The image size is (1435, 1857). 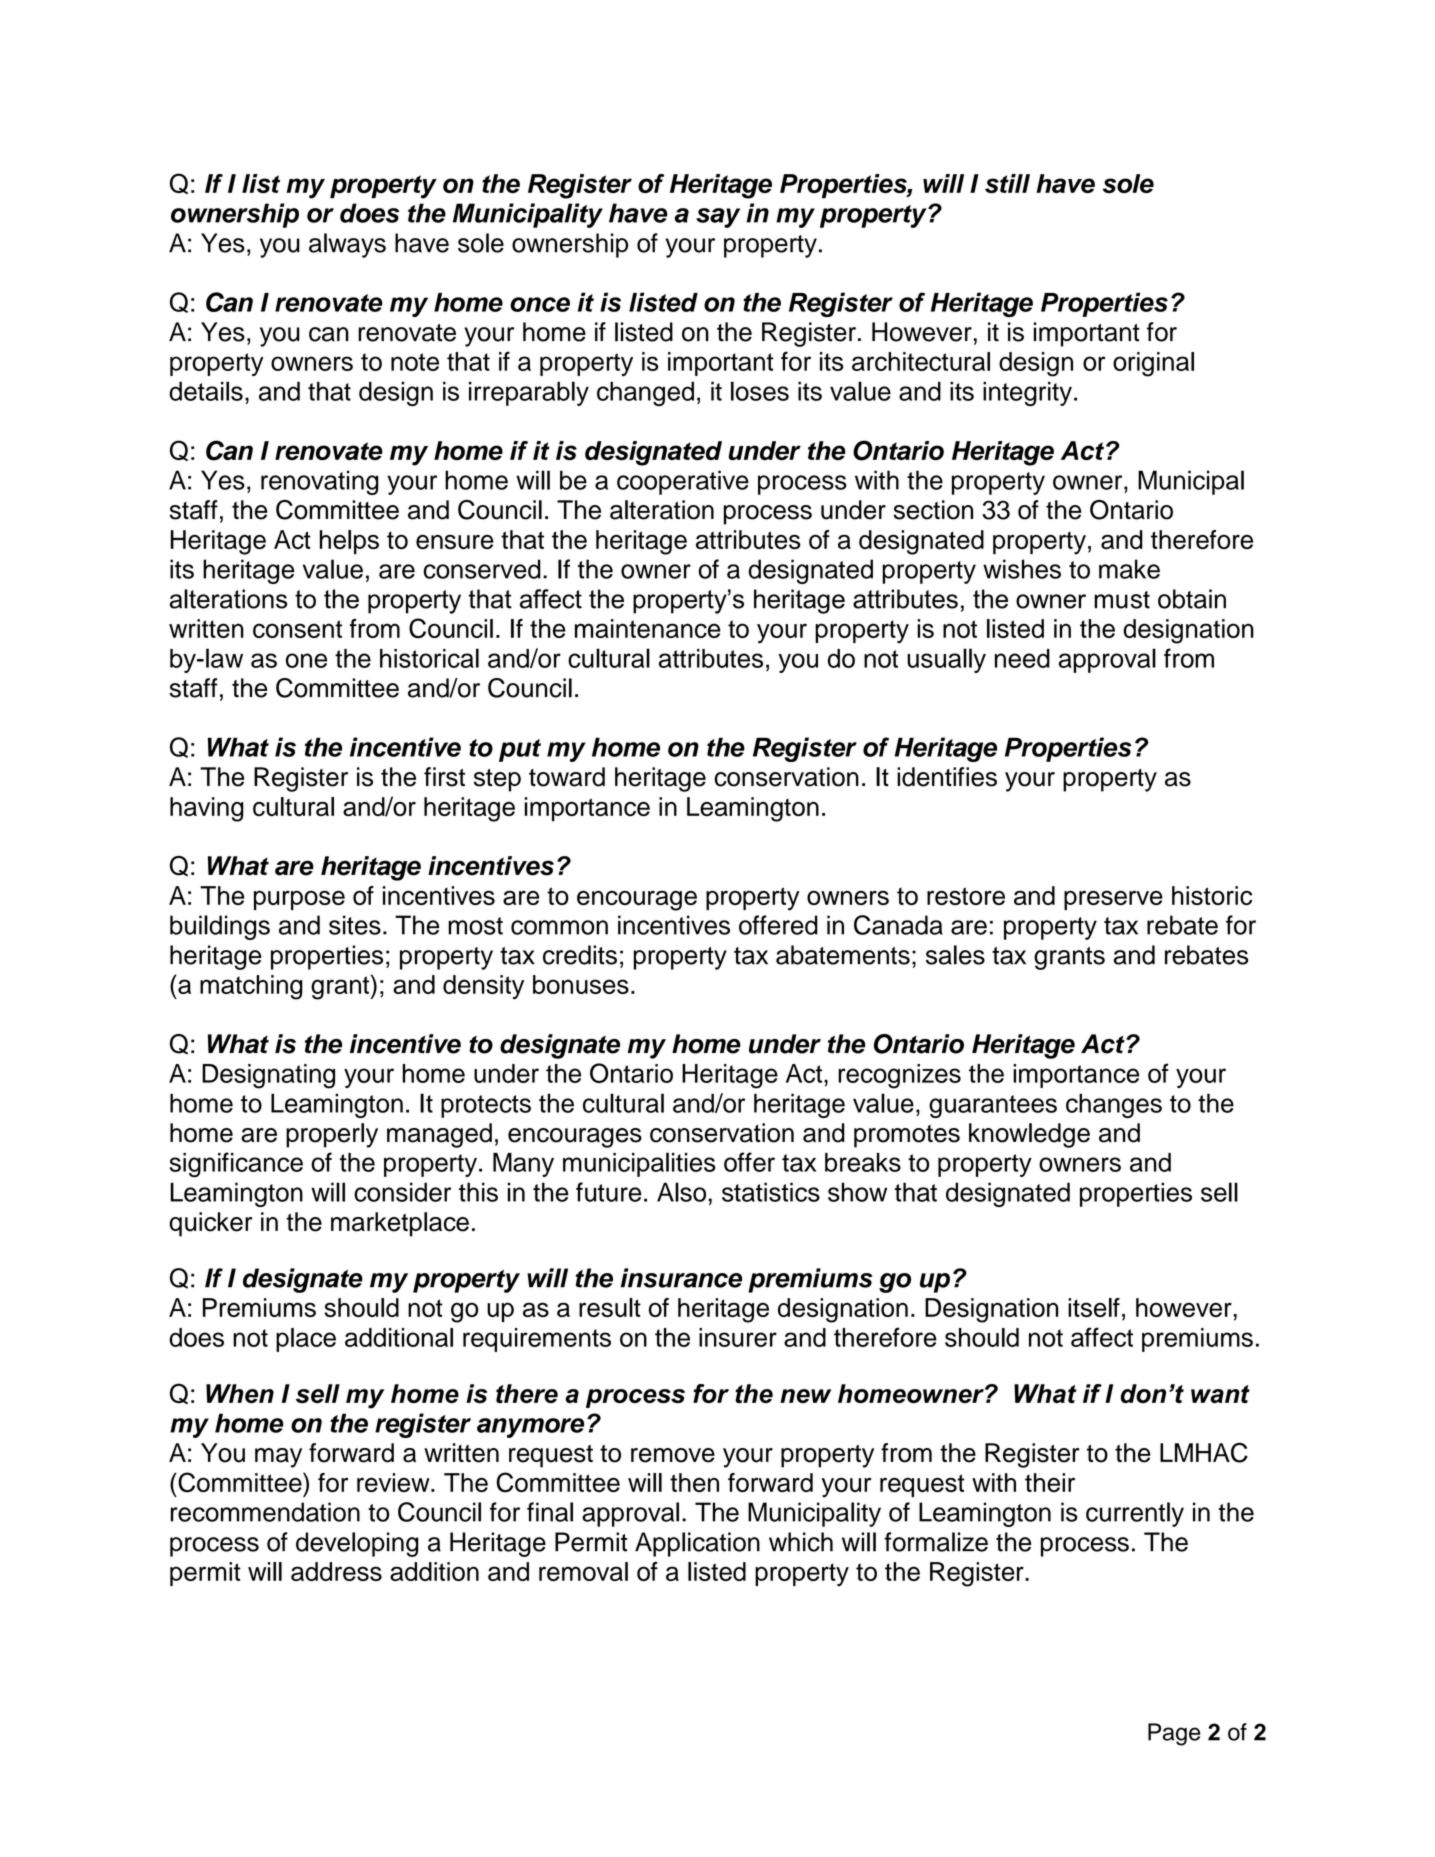 I want to click on sites, so click(x=355, y=925).
